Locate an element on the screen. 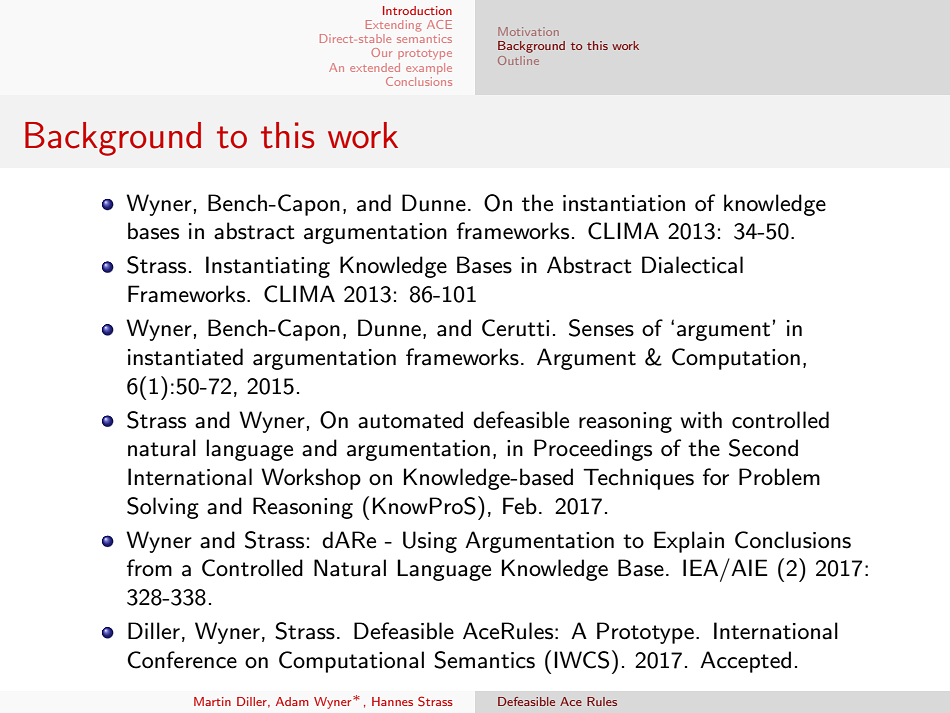  Dialectical is located at coordinates (692, 265).
